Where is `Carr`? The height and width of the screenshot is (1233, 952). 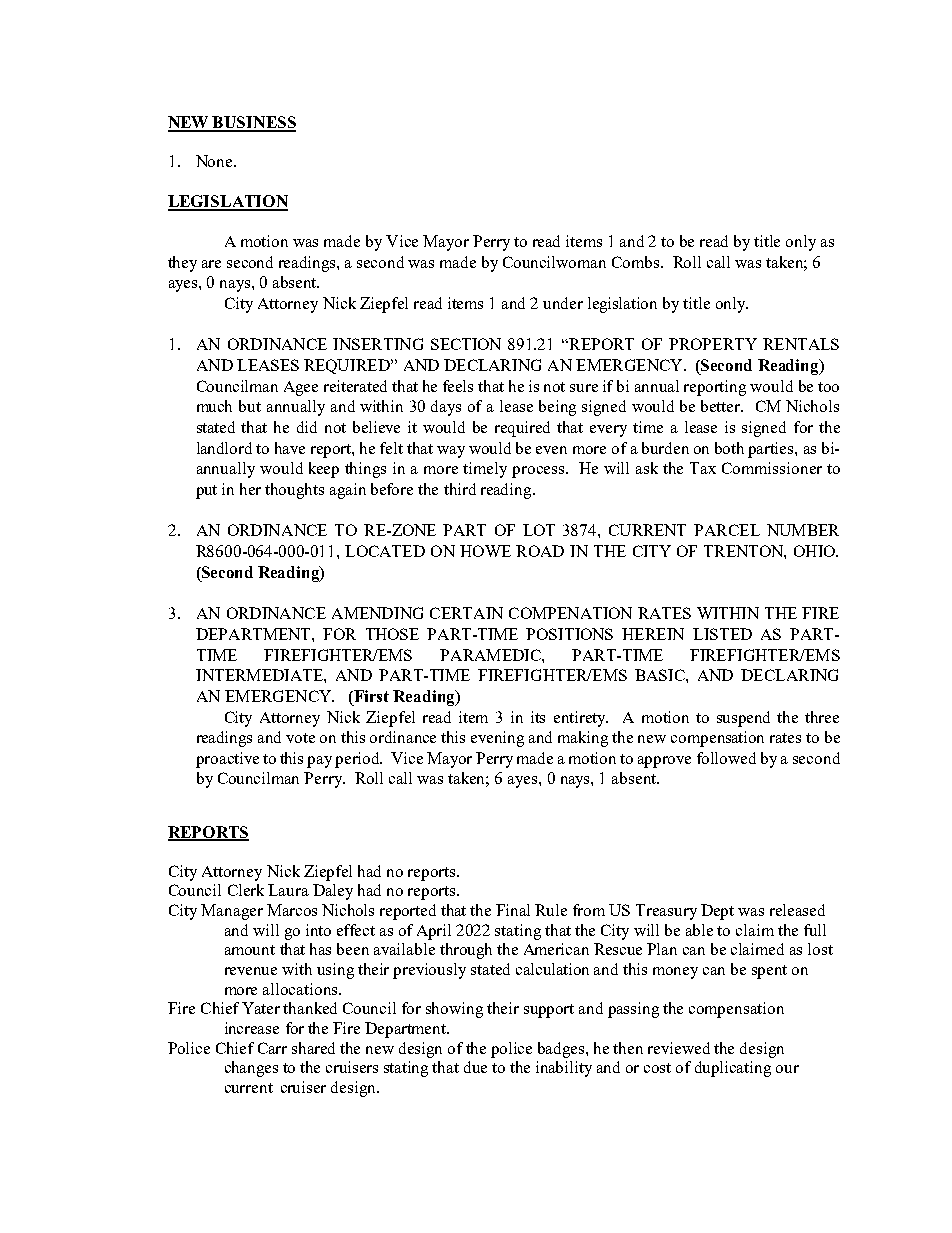 Carr is located at coordinates (272, 1048).
